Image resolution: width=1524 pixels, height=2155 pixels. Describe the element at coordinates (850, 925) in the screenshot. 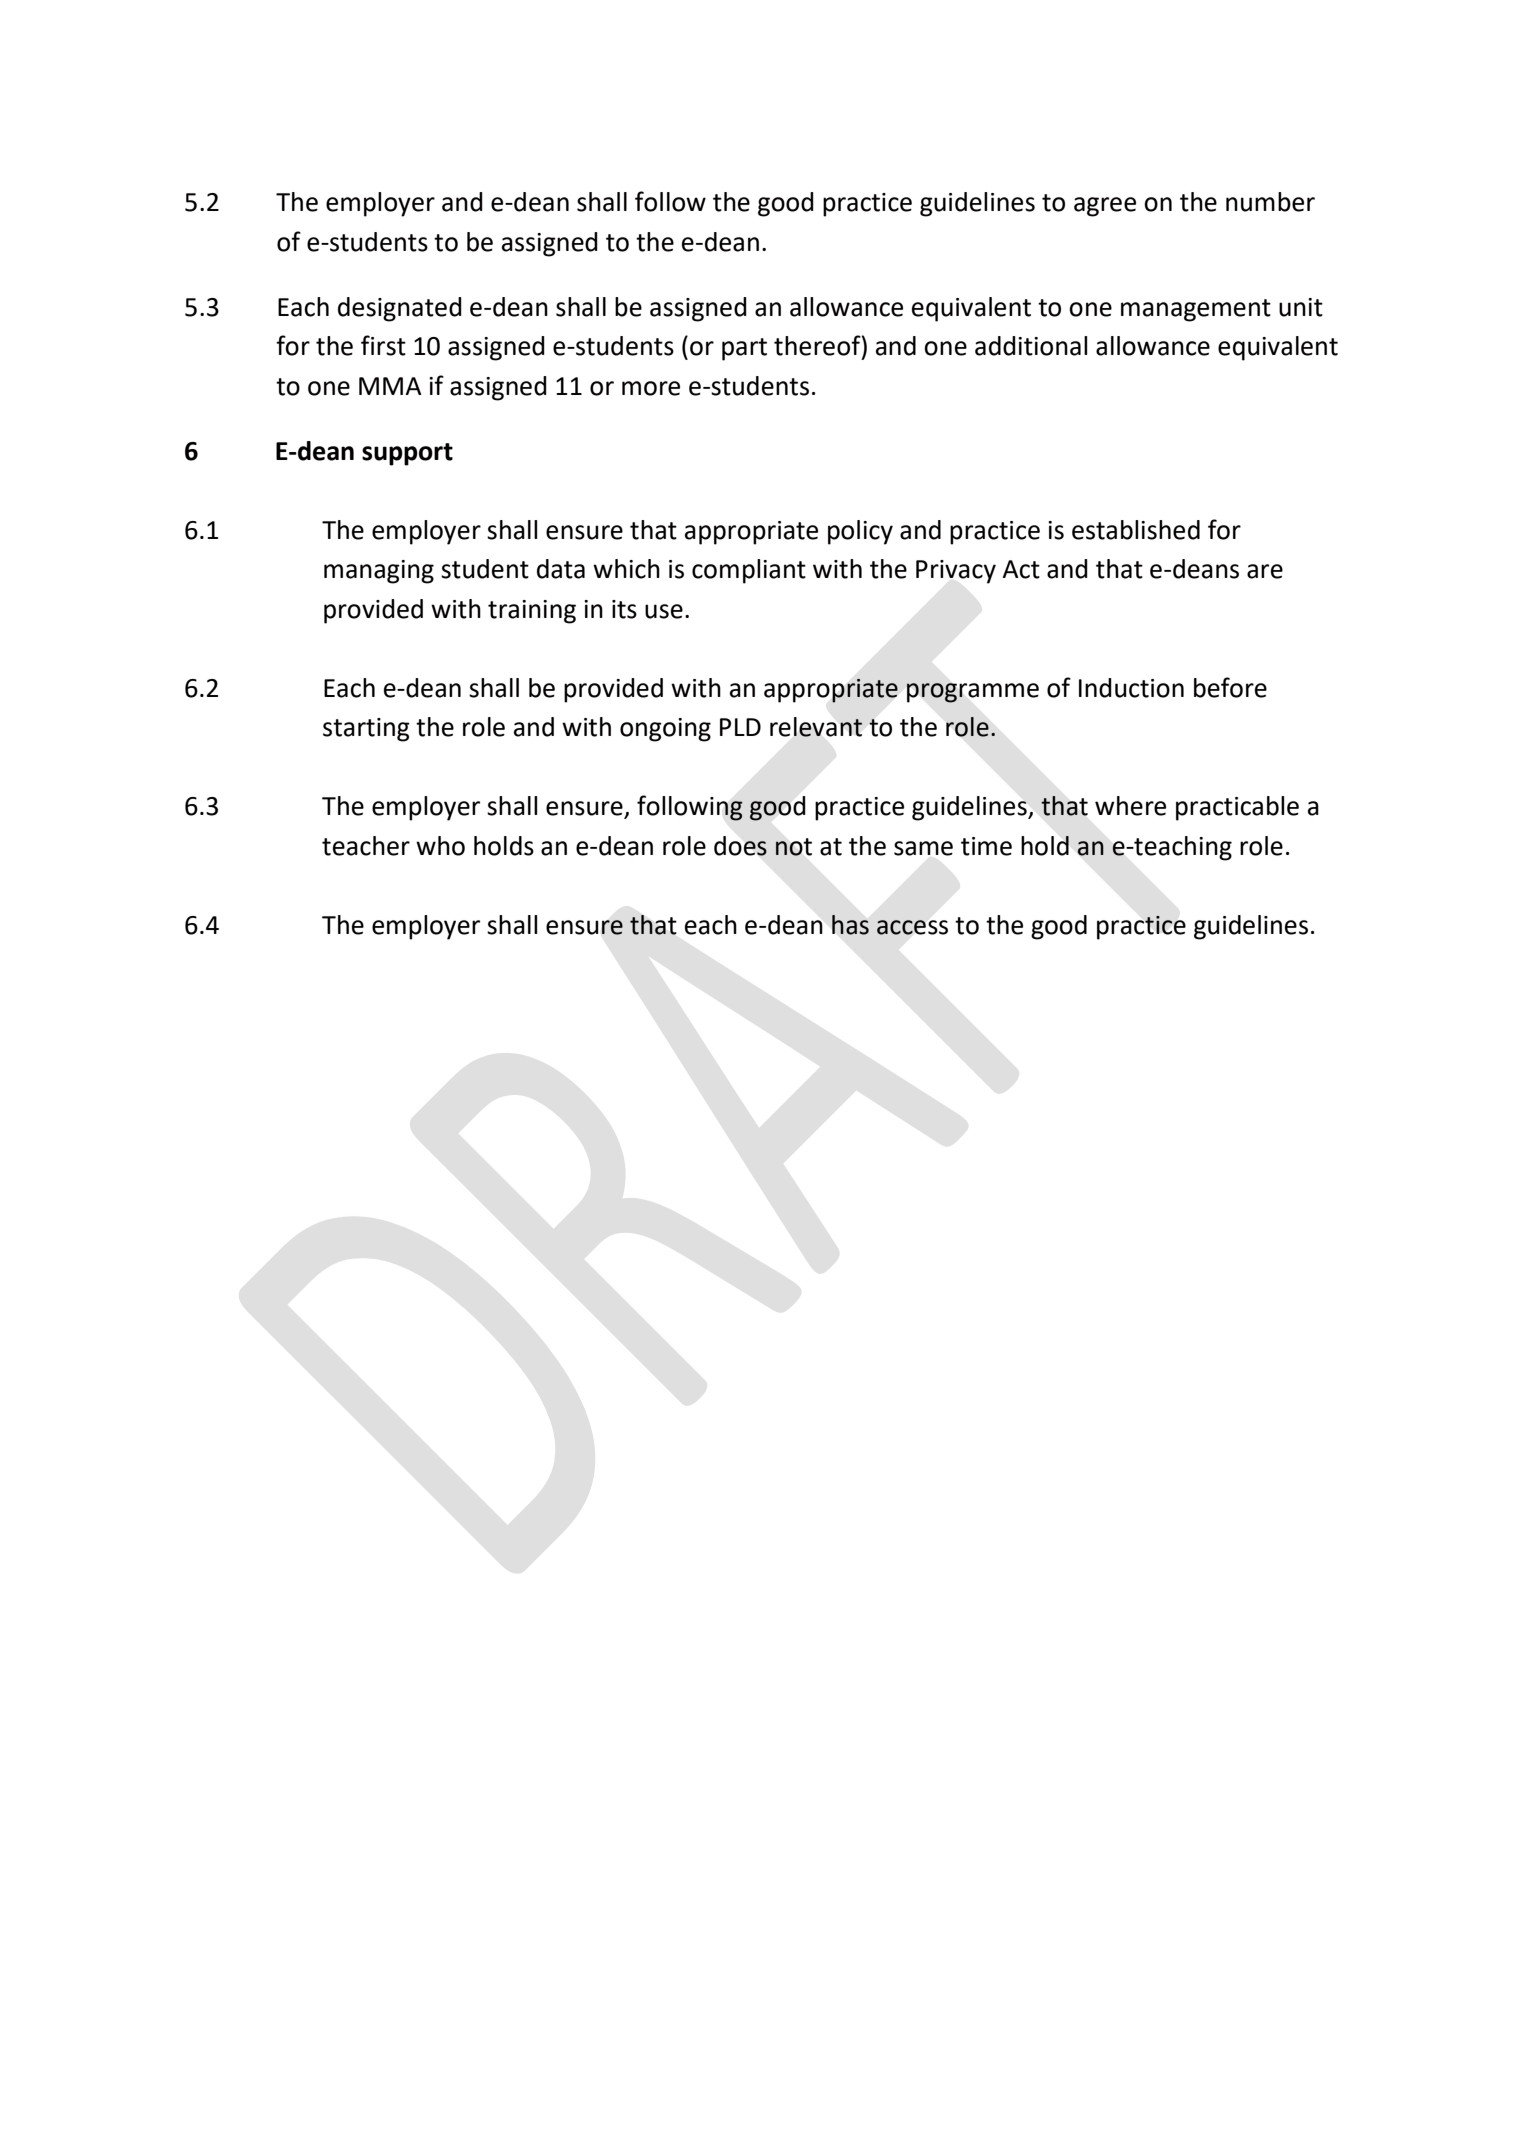

I see `has` at that location.
